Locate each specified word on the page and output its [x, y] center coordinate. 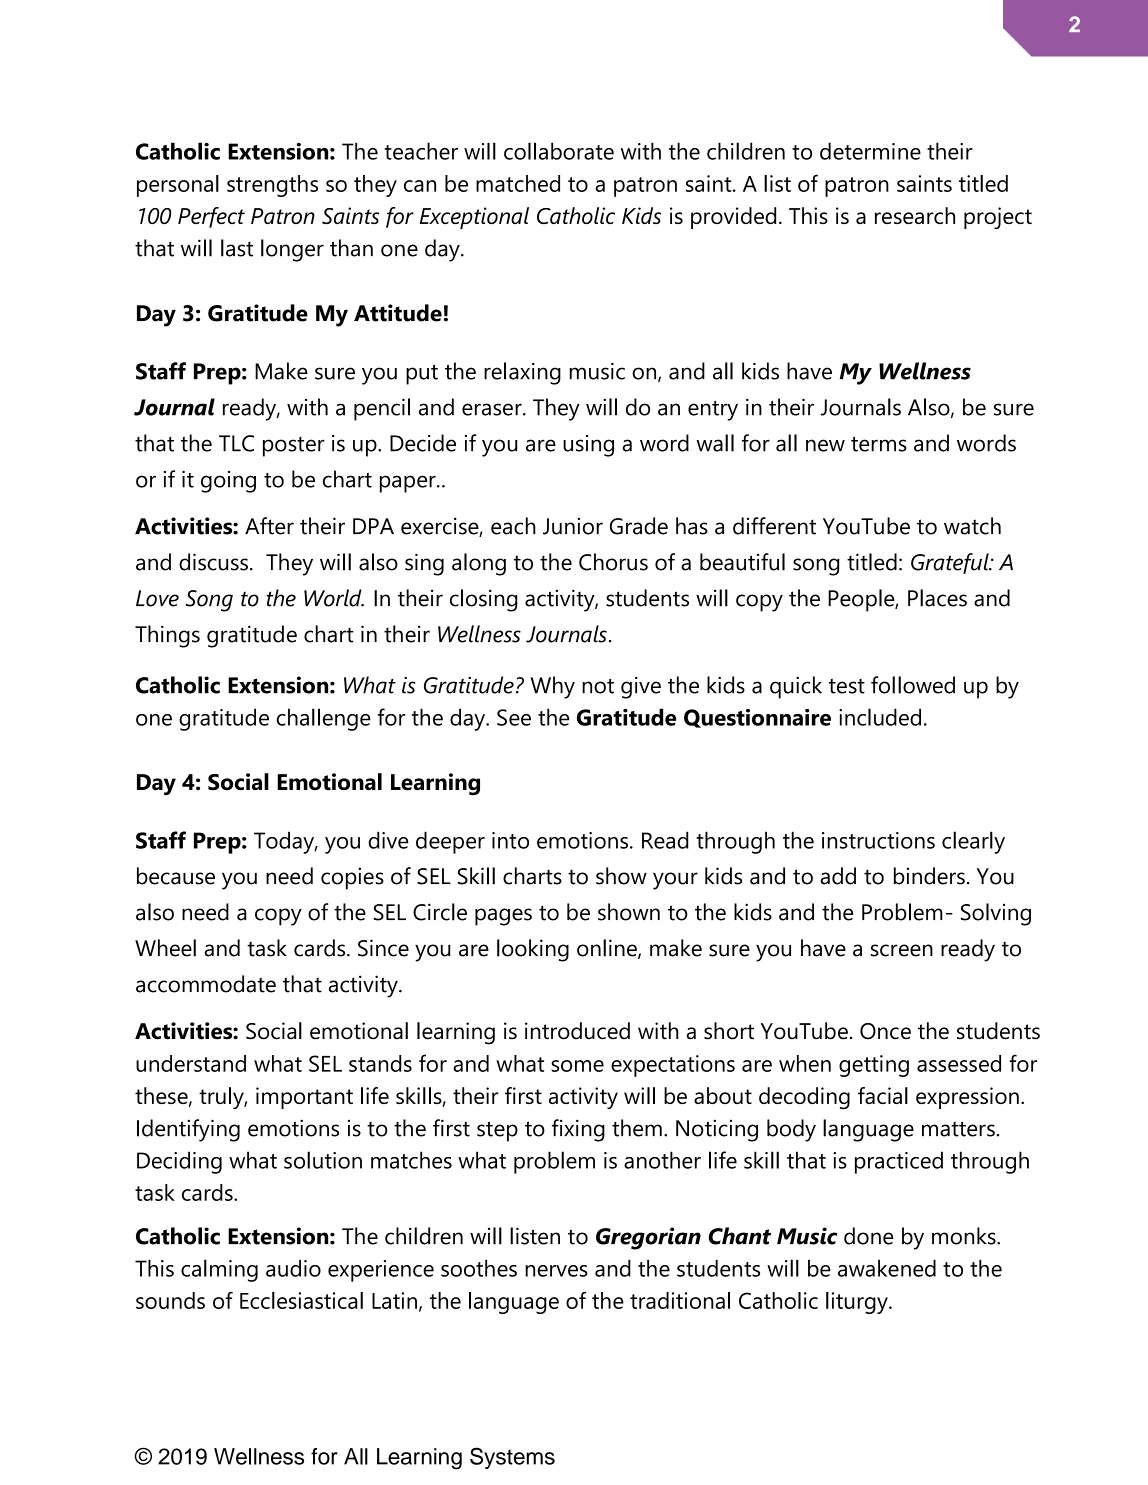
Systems [512, 1458]
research [915, 215]
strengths [272, 186]
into [510, 840]
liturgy [858, 1303]
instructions [878, 840]
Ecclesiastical [301, 1300]
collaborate [559, 151]
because [176, 876]
